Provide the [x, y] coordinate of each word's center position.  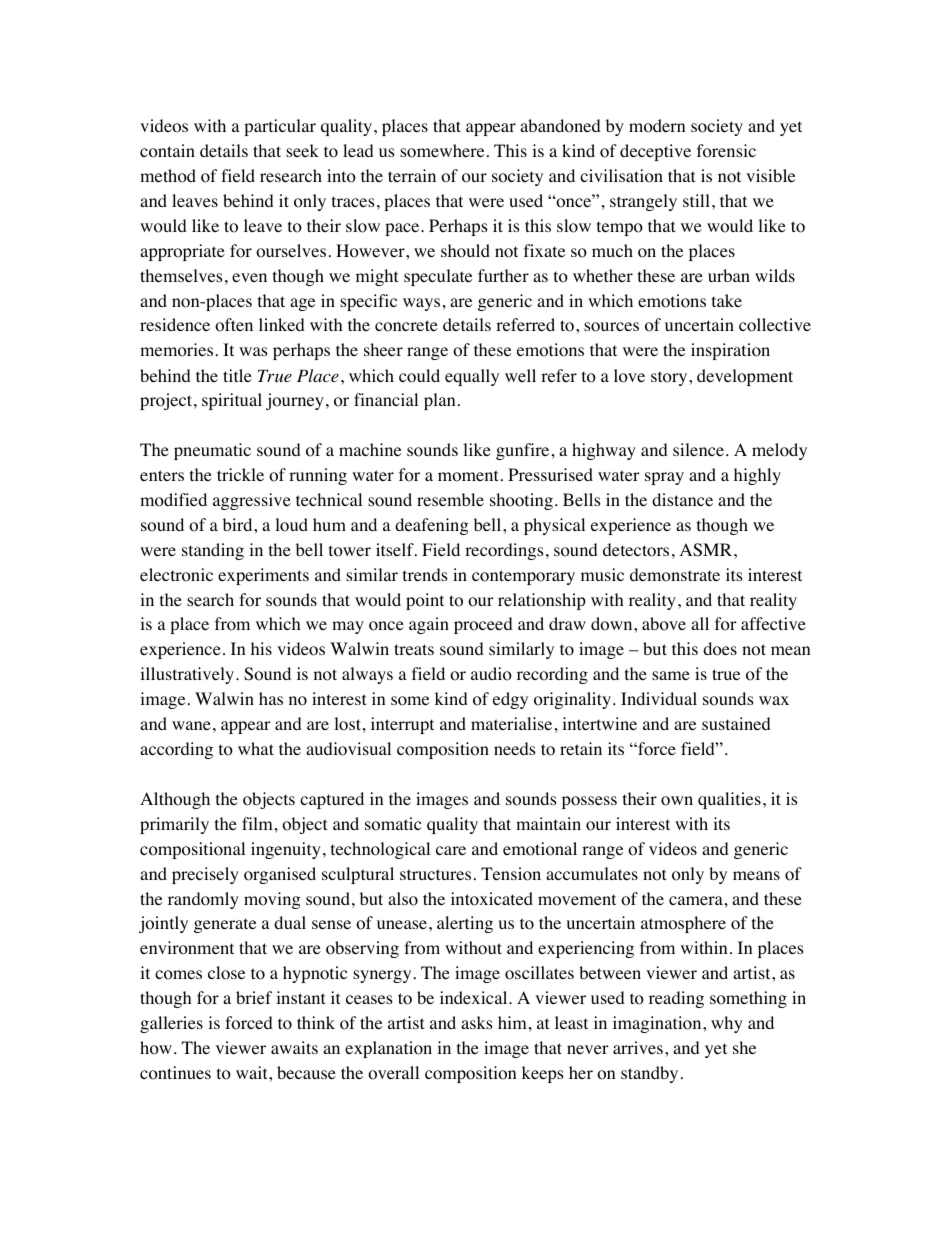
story [670, 378]
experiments [263, 576]
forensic [726, 151]
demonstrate [675, 575]
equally [472, 377]
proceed [483, 625]
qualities [729, 800]
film [257, 823]
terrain [412, 175]
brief [254, 997]
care [451, 850]
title [237, 375]
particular [280, 127]
